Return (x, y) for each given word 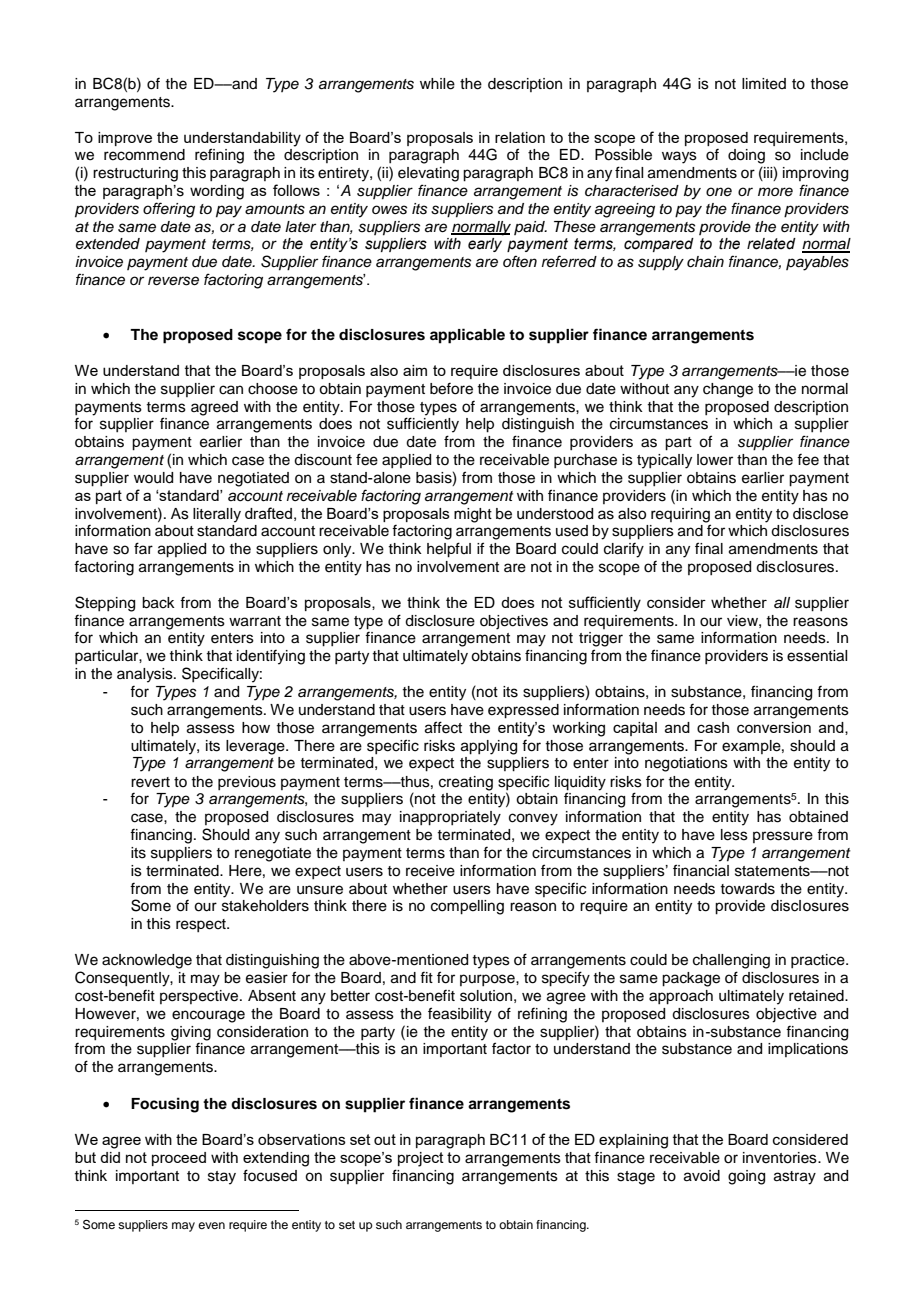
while (437, 84)
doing (746, 156)
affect (443, 727)
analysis (146, 675)
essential (817, 656)
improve (125, 139)
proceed (179, 1159)
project (421, 1159)
